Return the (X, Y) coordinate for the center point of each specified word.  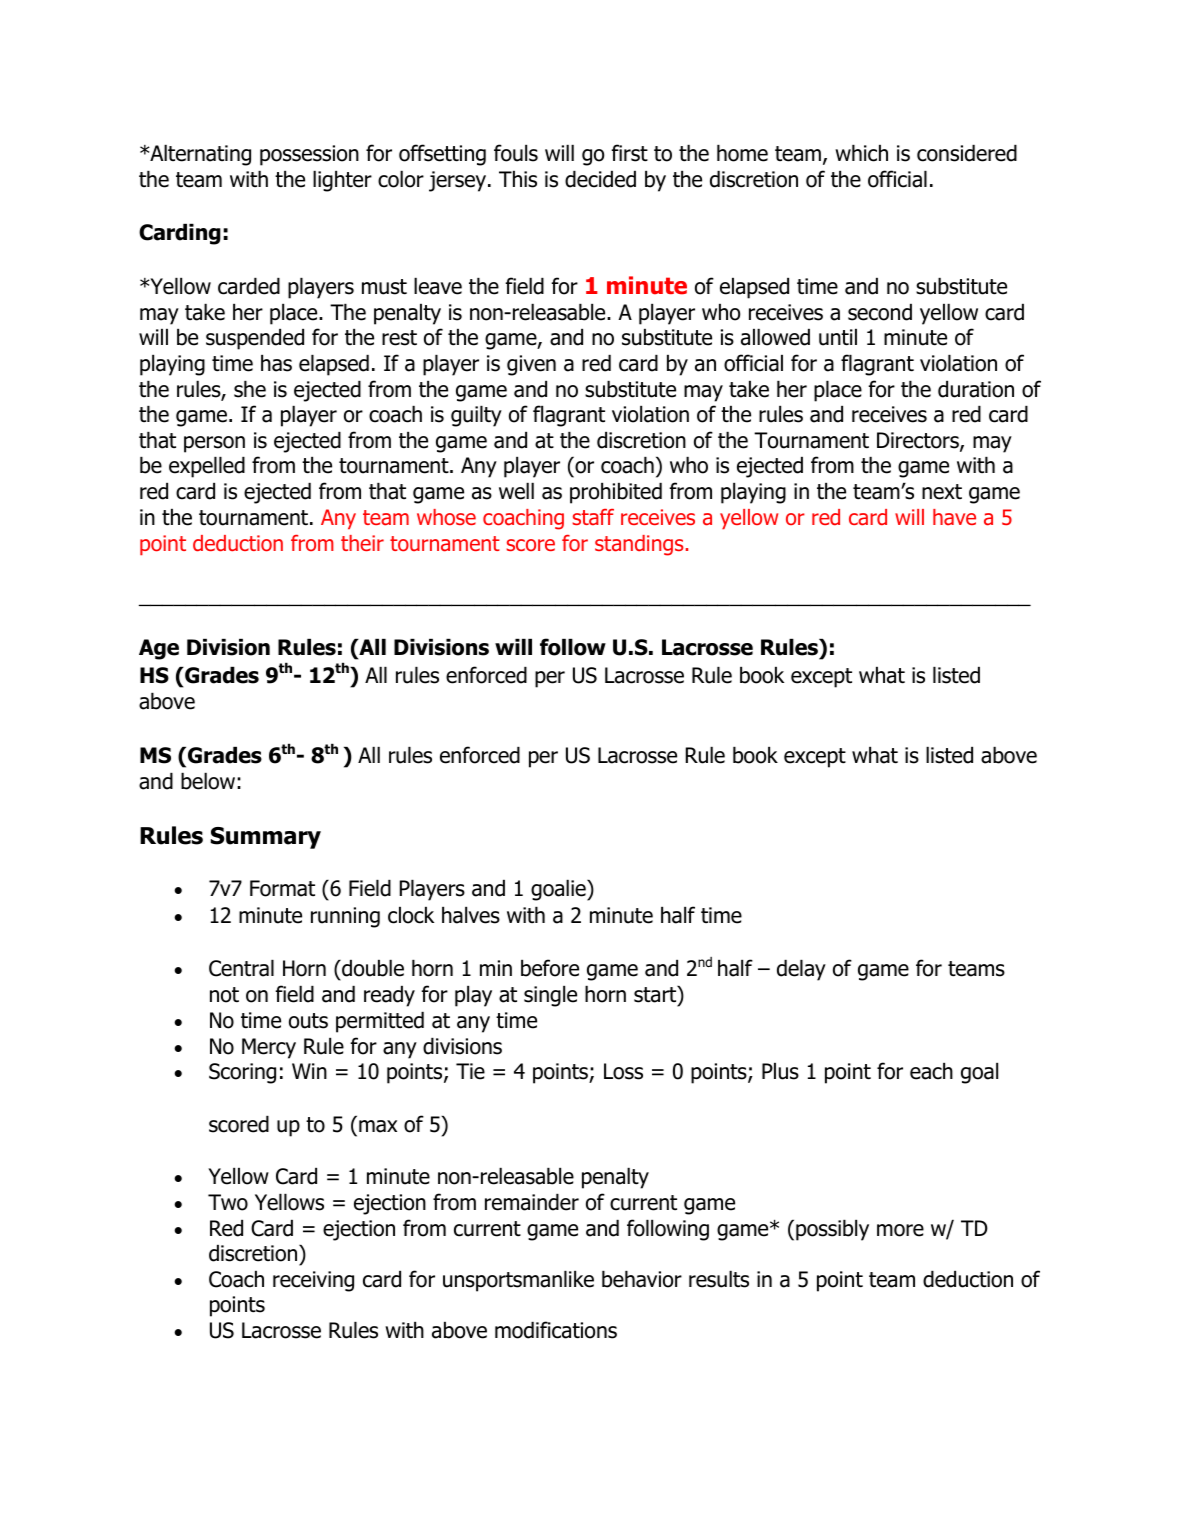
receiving (313, 1281)
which (861, 153)
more (900, 1230)
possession (309, 155)
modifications (556, 1330)
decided (600, 179)
